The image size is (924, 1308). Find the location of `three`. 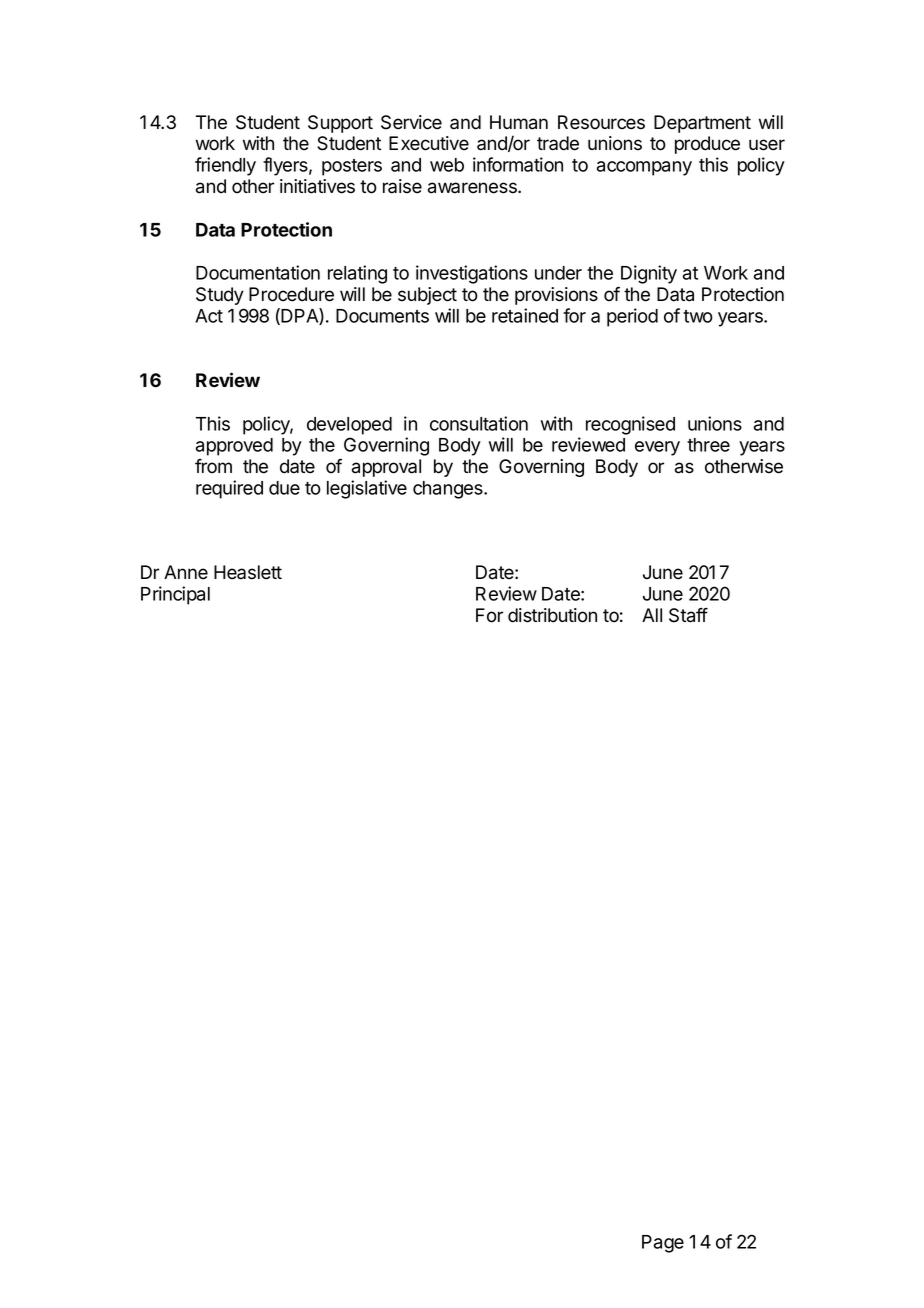

three is located at coordinates (708, 445).
